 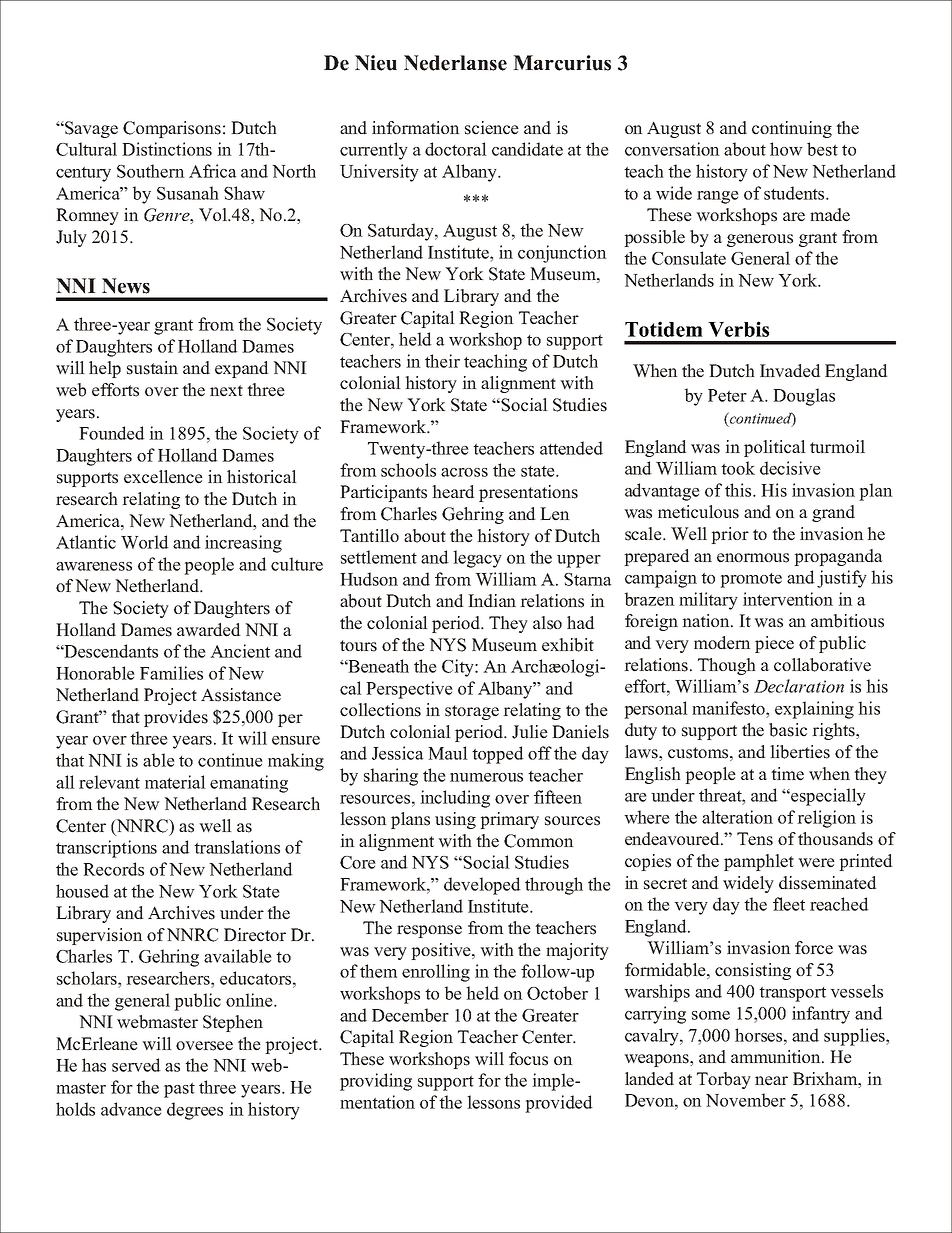 I want to click on provides, so click(x=176, y=718).
